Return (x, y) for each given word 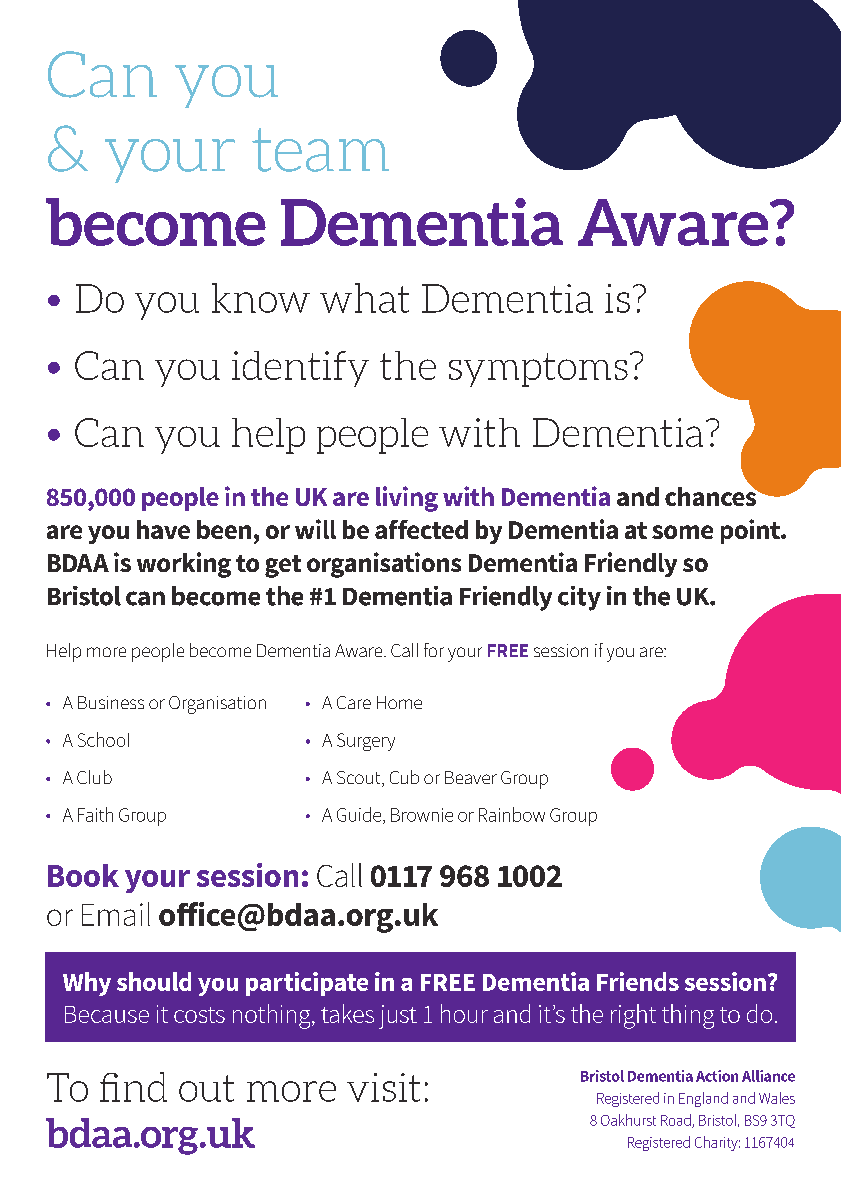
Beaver (471, 777)
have (163, 529)
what (364, 298)
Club (94, 777)
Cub (404, 777)
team (320, 150)
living (407, 499)
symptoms (538, 370)
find (133, 1087)
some (682, 532)
